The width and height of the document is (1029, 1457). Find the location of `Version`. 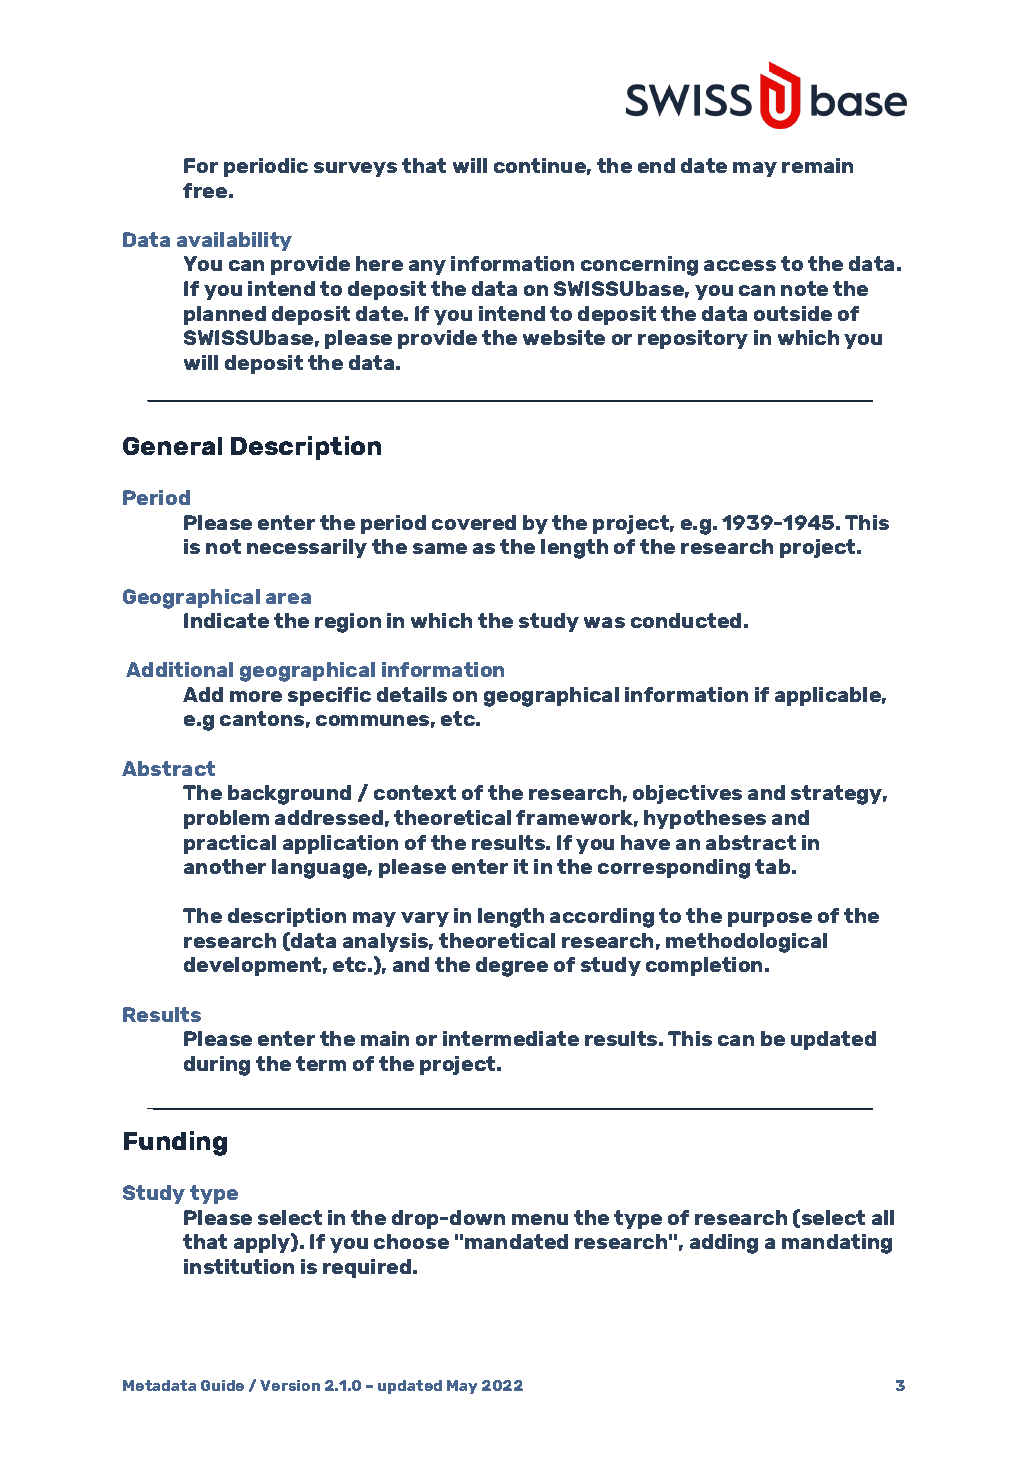

Version is located at coordinates (290, 1385).
